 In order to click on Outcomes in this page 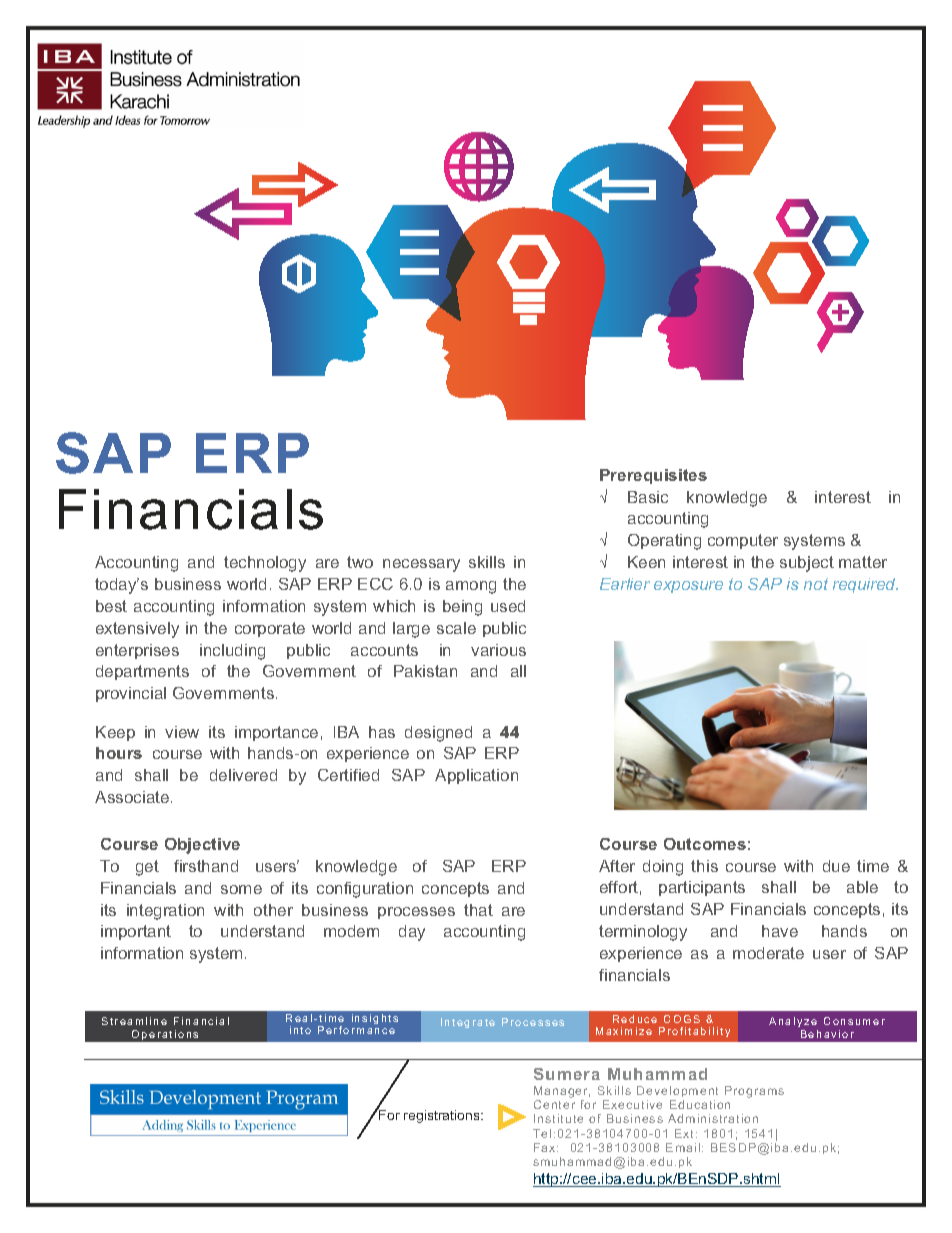, I will do `click(705, 844)`.
